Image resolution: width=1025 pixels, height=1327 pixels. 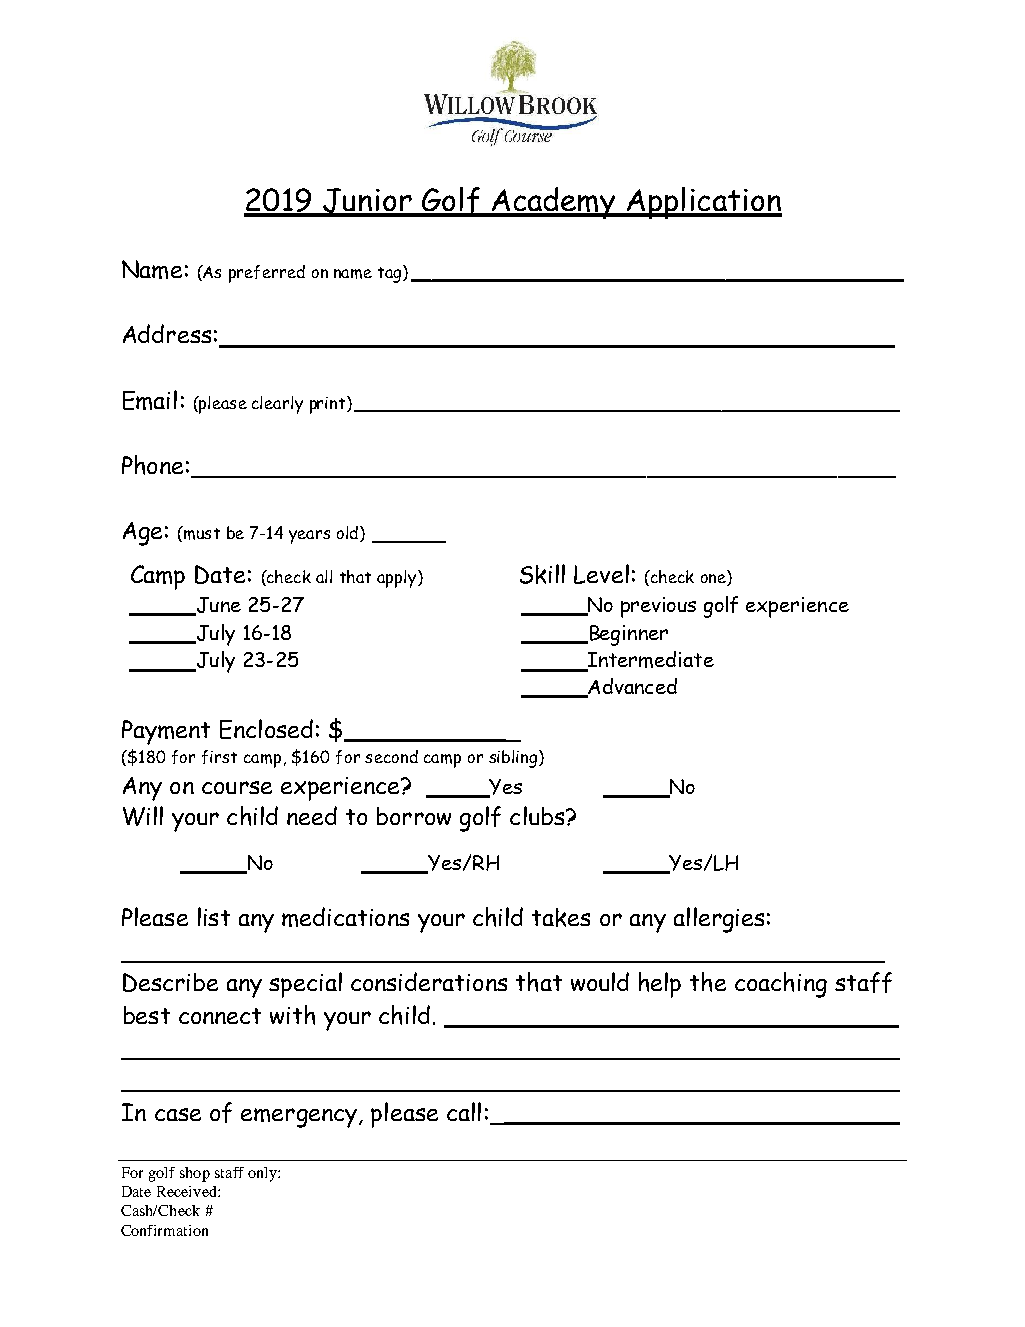 What do you see at coordinates (214, 916) in the page?
I see `list` at bounding box center [214, 916].
